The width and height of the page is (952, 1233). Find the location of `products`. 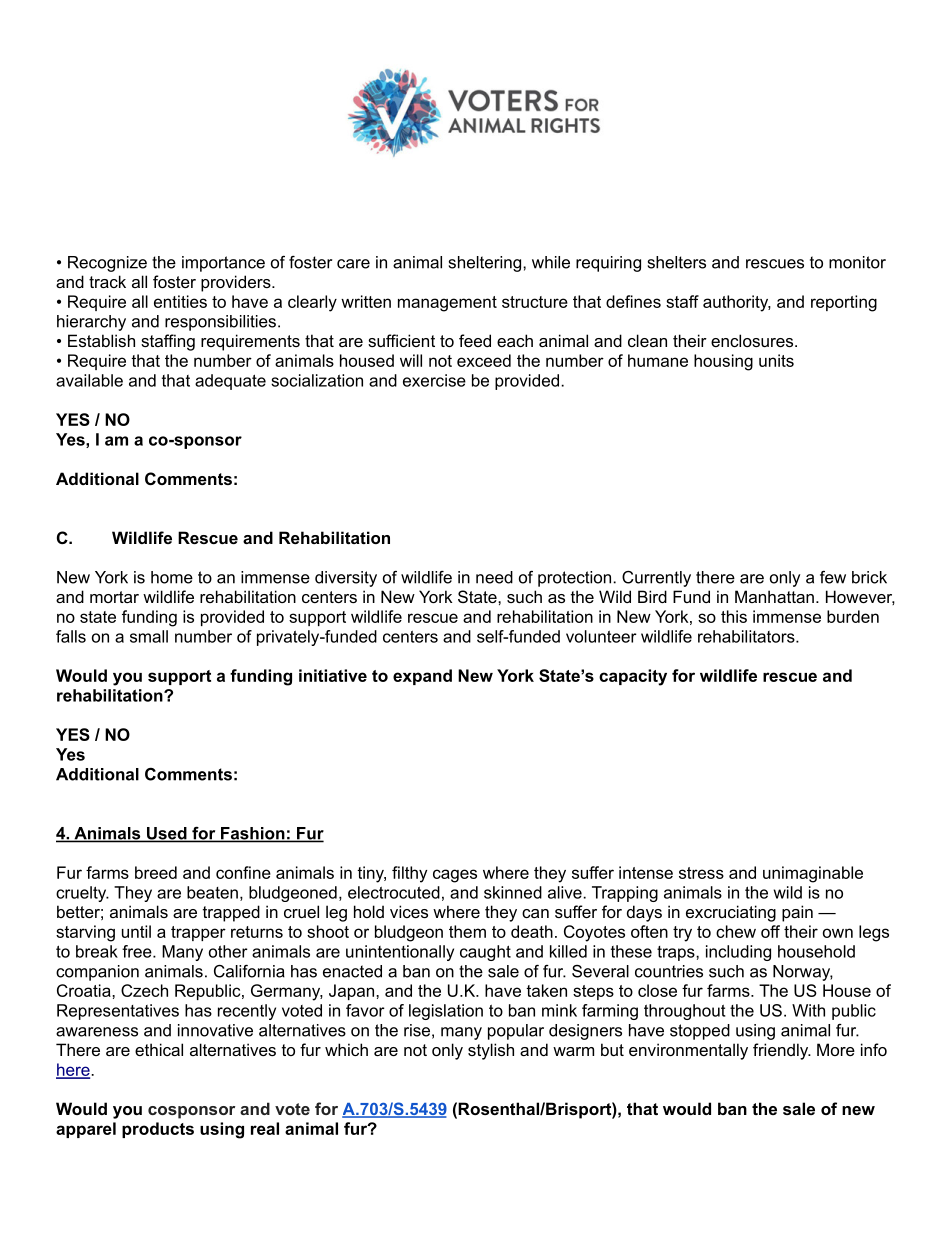

products is located at coordinates (158, 1130).
